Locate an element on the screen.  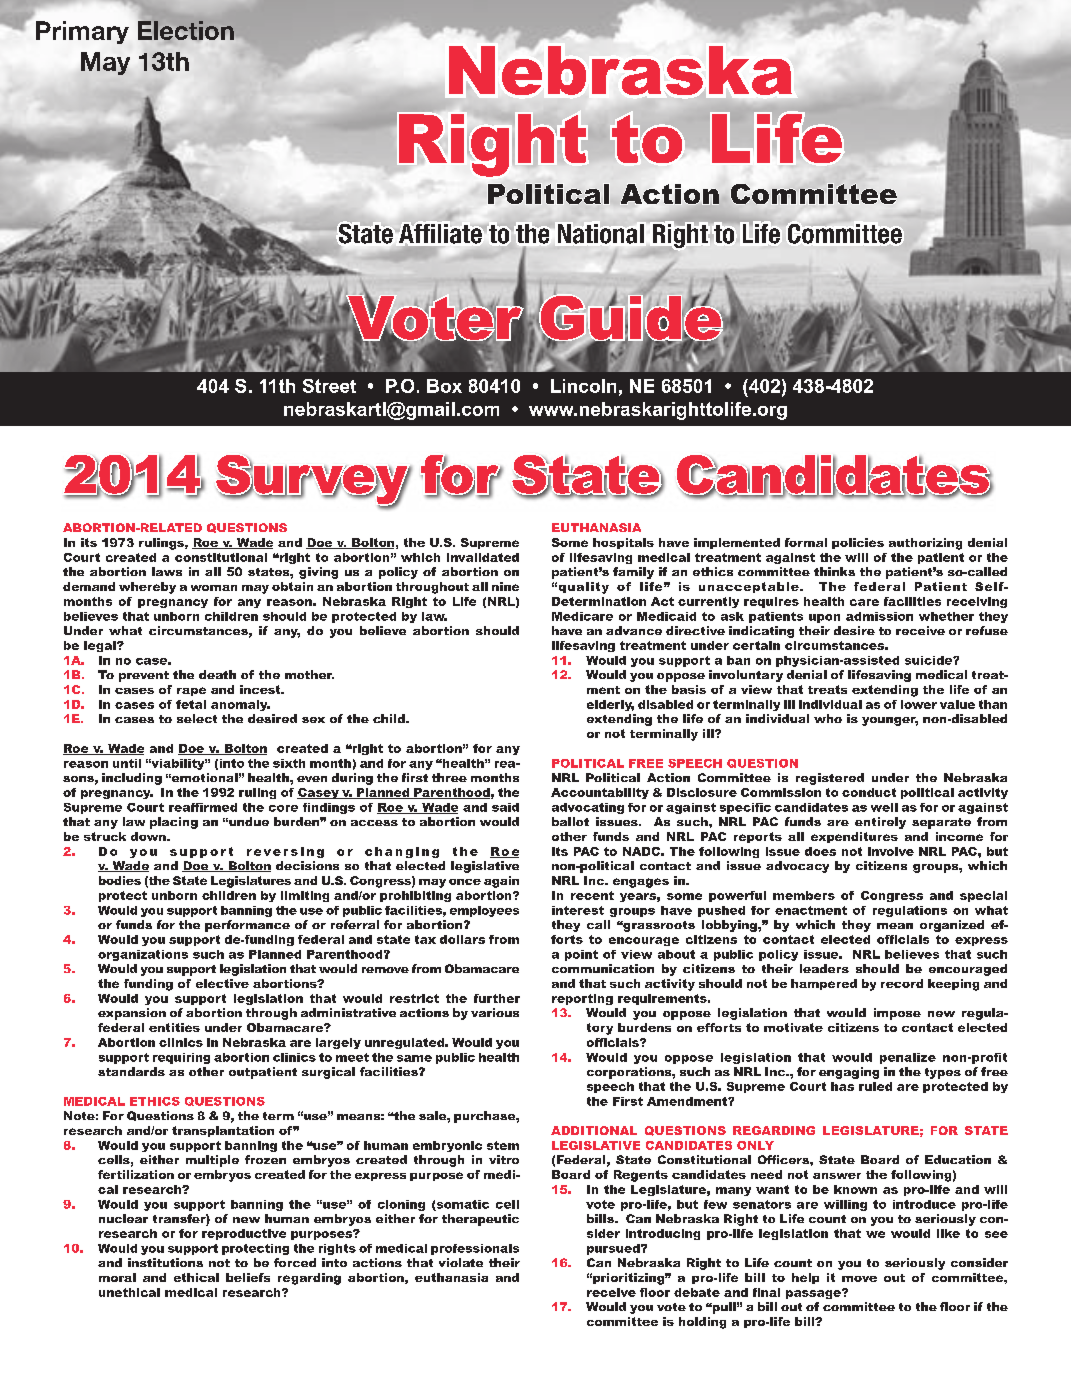
Guide is located at coordinates (631, 317).
